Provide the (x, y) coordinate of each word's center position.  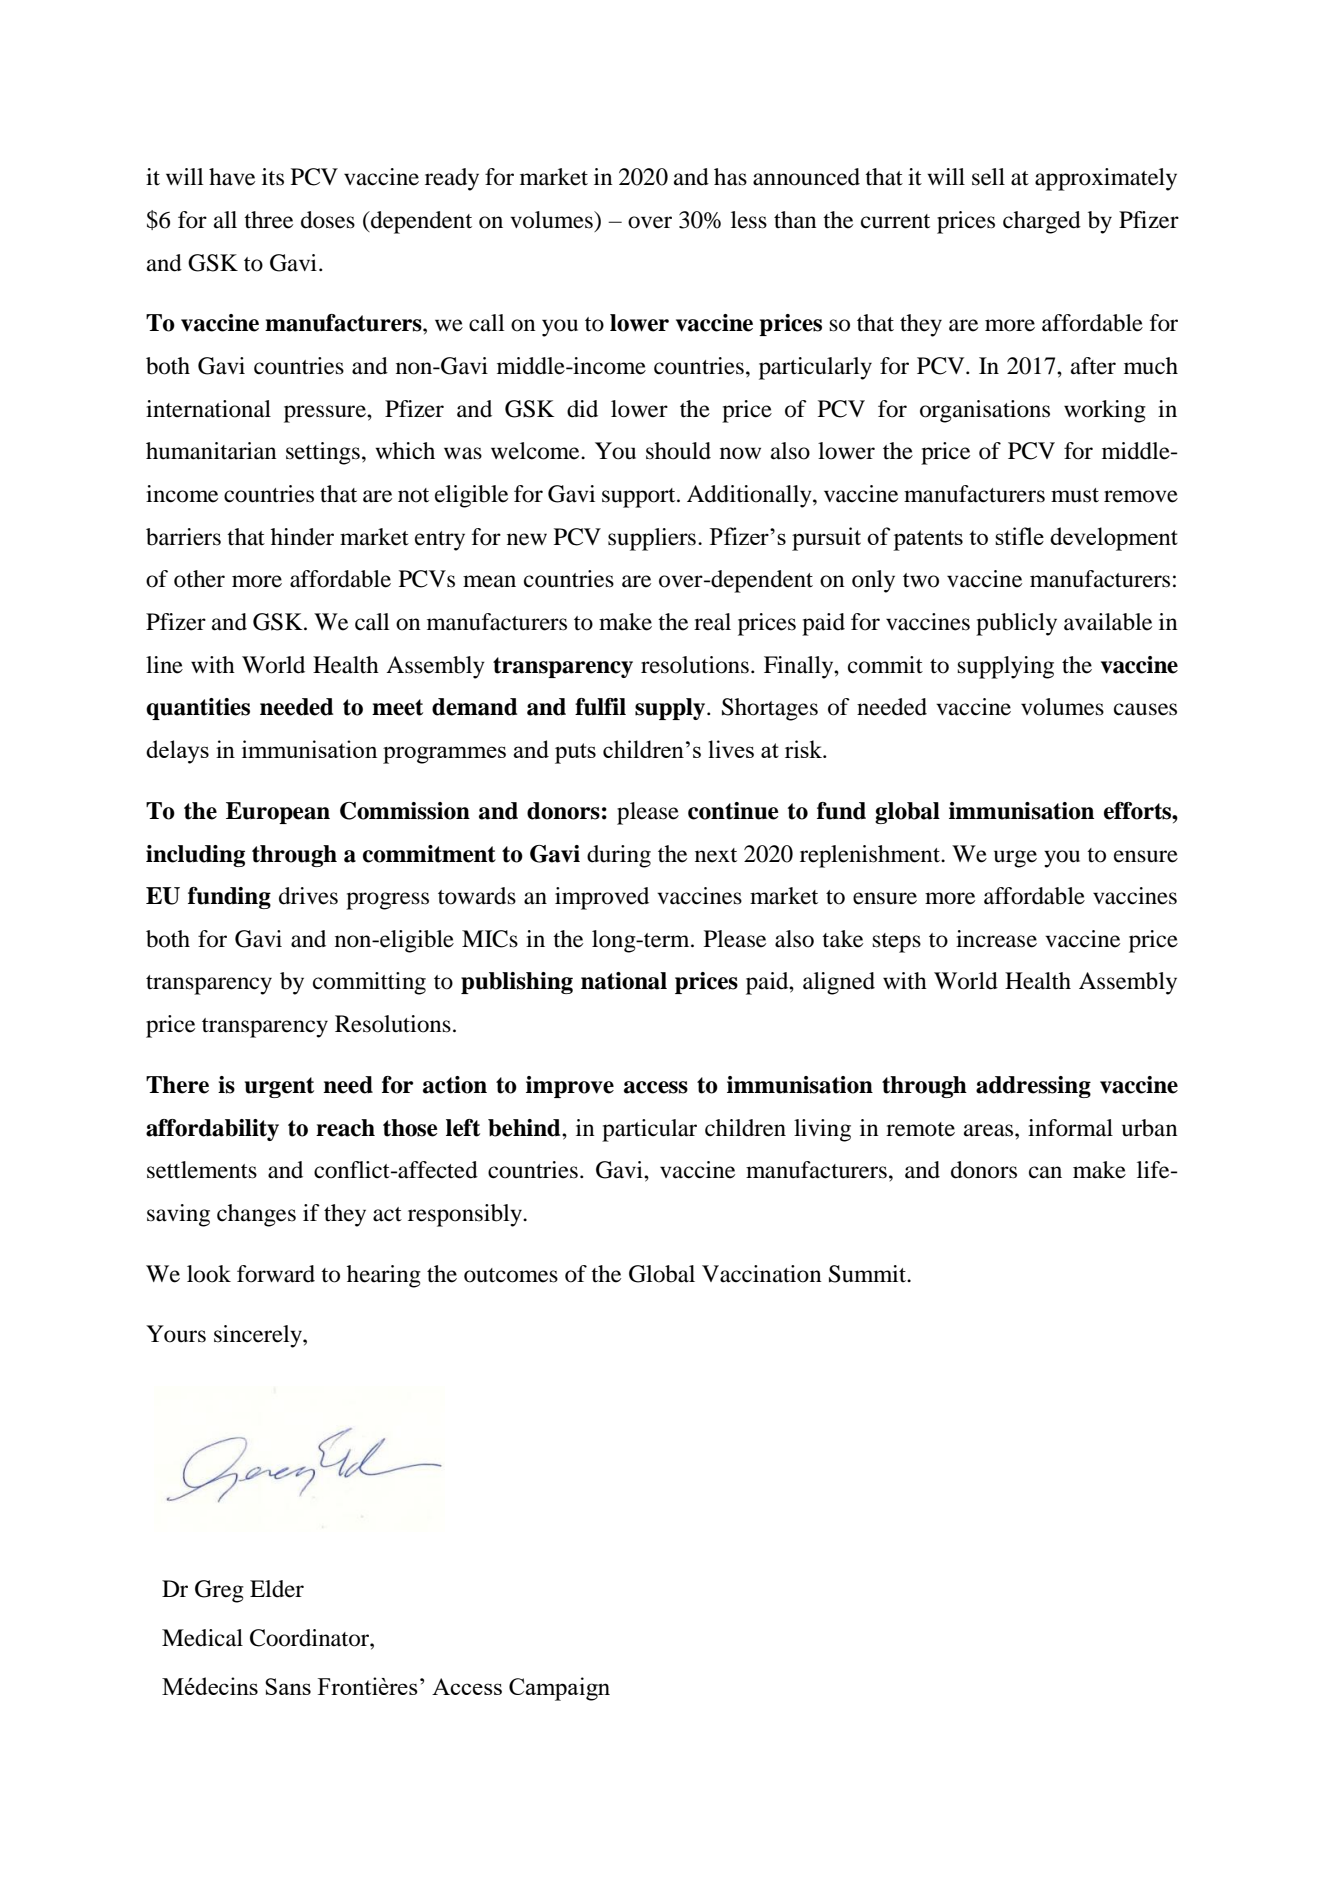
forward (276, 1274)
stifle (1019, 536)
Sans (288, 1686)
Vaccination (762, 1274)
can (1045, 1172)
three (268, 220)
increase (996, 939)
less (749, 220)
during (619, 856)
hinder (302, 537)
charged (1042, 222)
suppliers (652, 539)
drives (308, 896)
